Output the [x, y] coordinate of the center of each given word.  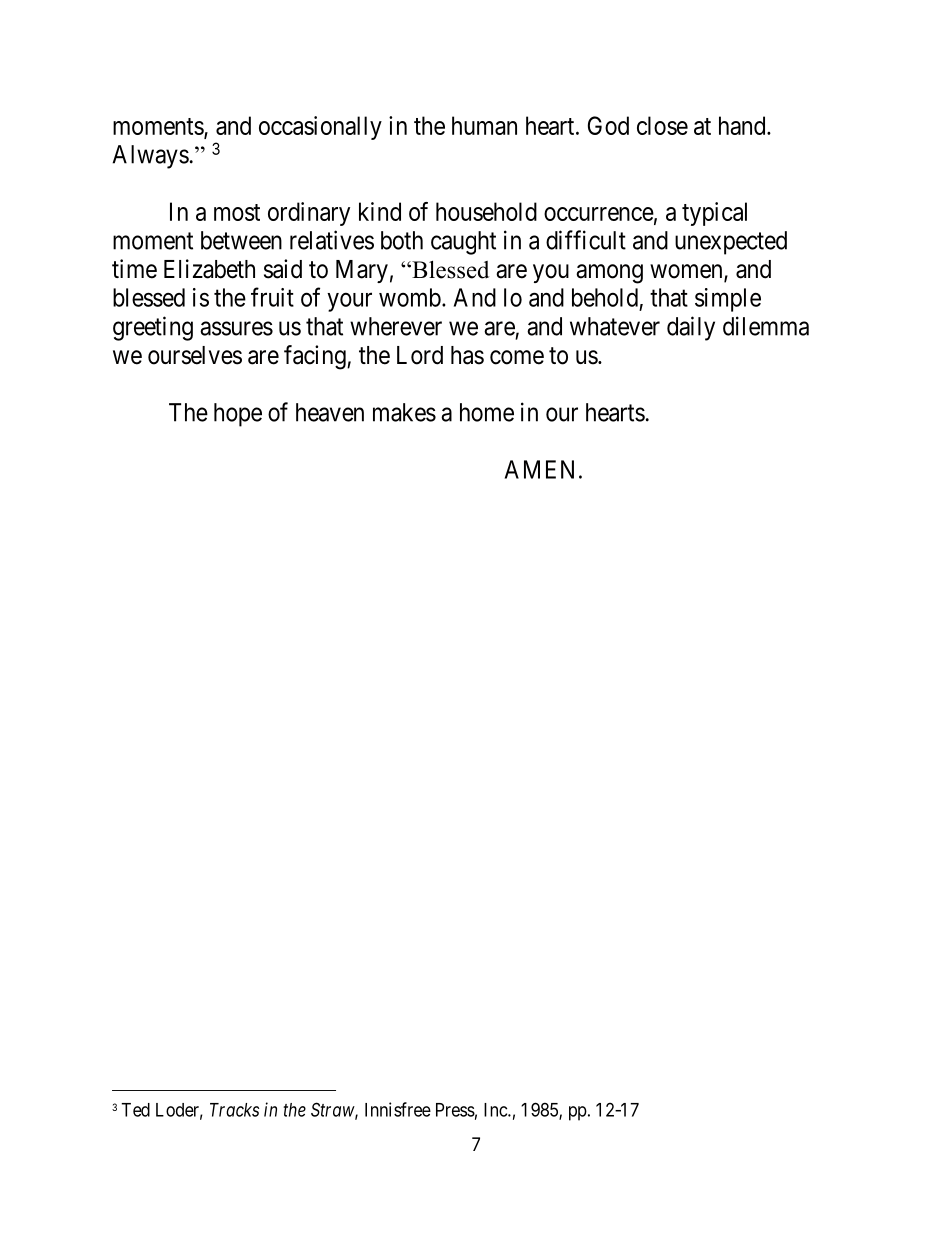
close [662, 125]
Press [455, 1110]
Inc [496, 1110]
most [237, 212]
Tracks [234, 1110]
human [484, 125]
